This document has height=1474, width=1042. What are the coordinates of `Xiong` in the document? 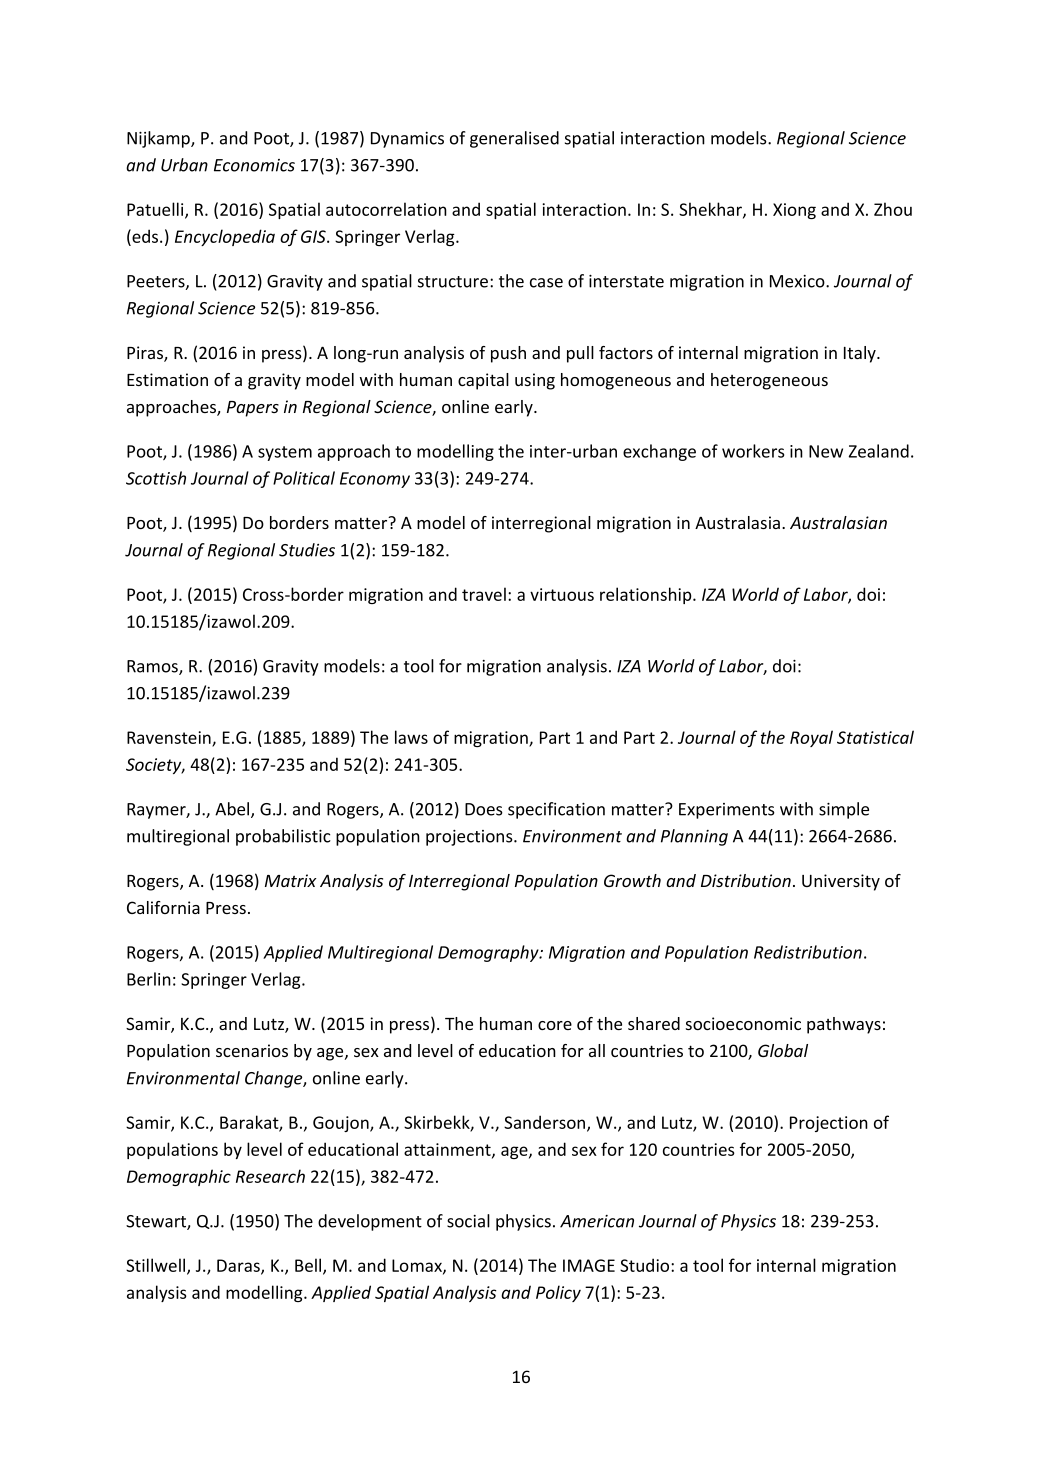 It's located at (794, 211).
